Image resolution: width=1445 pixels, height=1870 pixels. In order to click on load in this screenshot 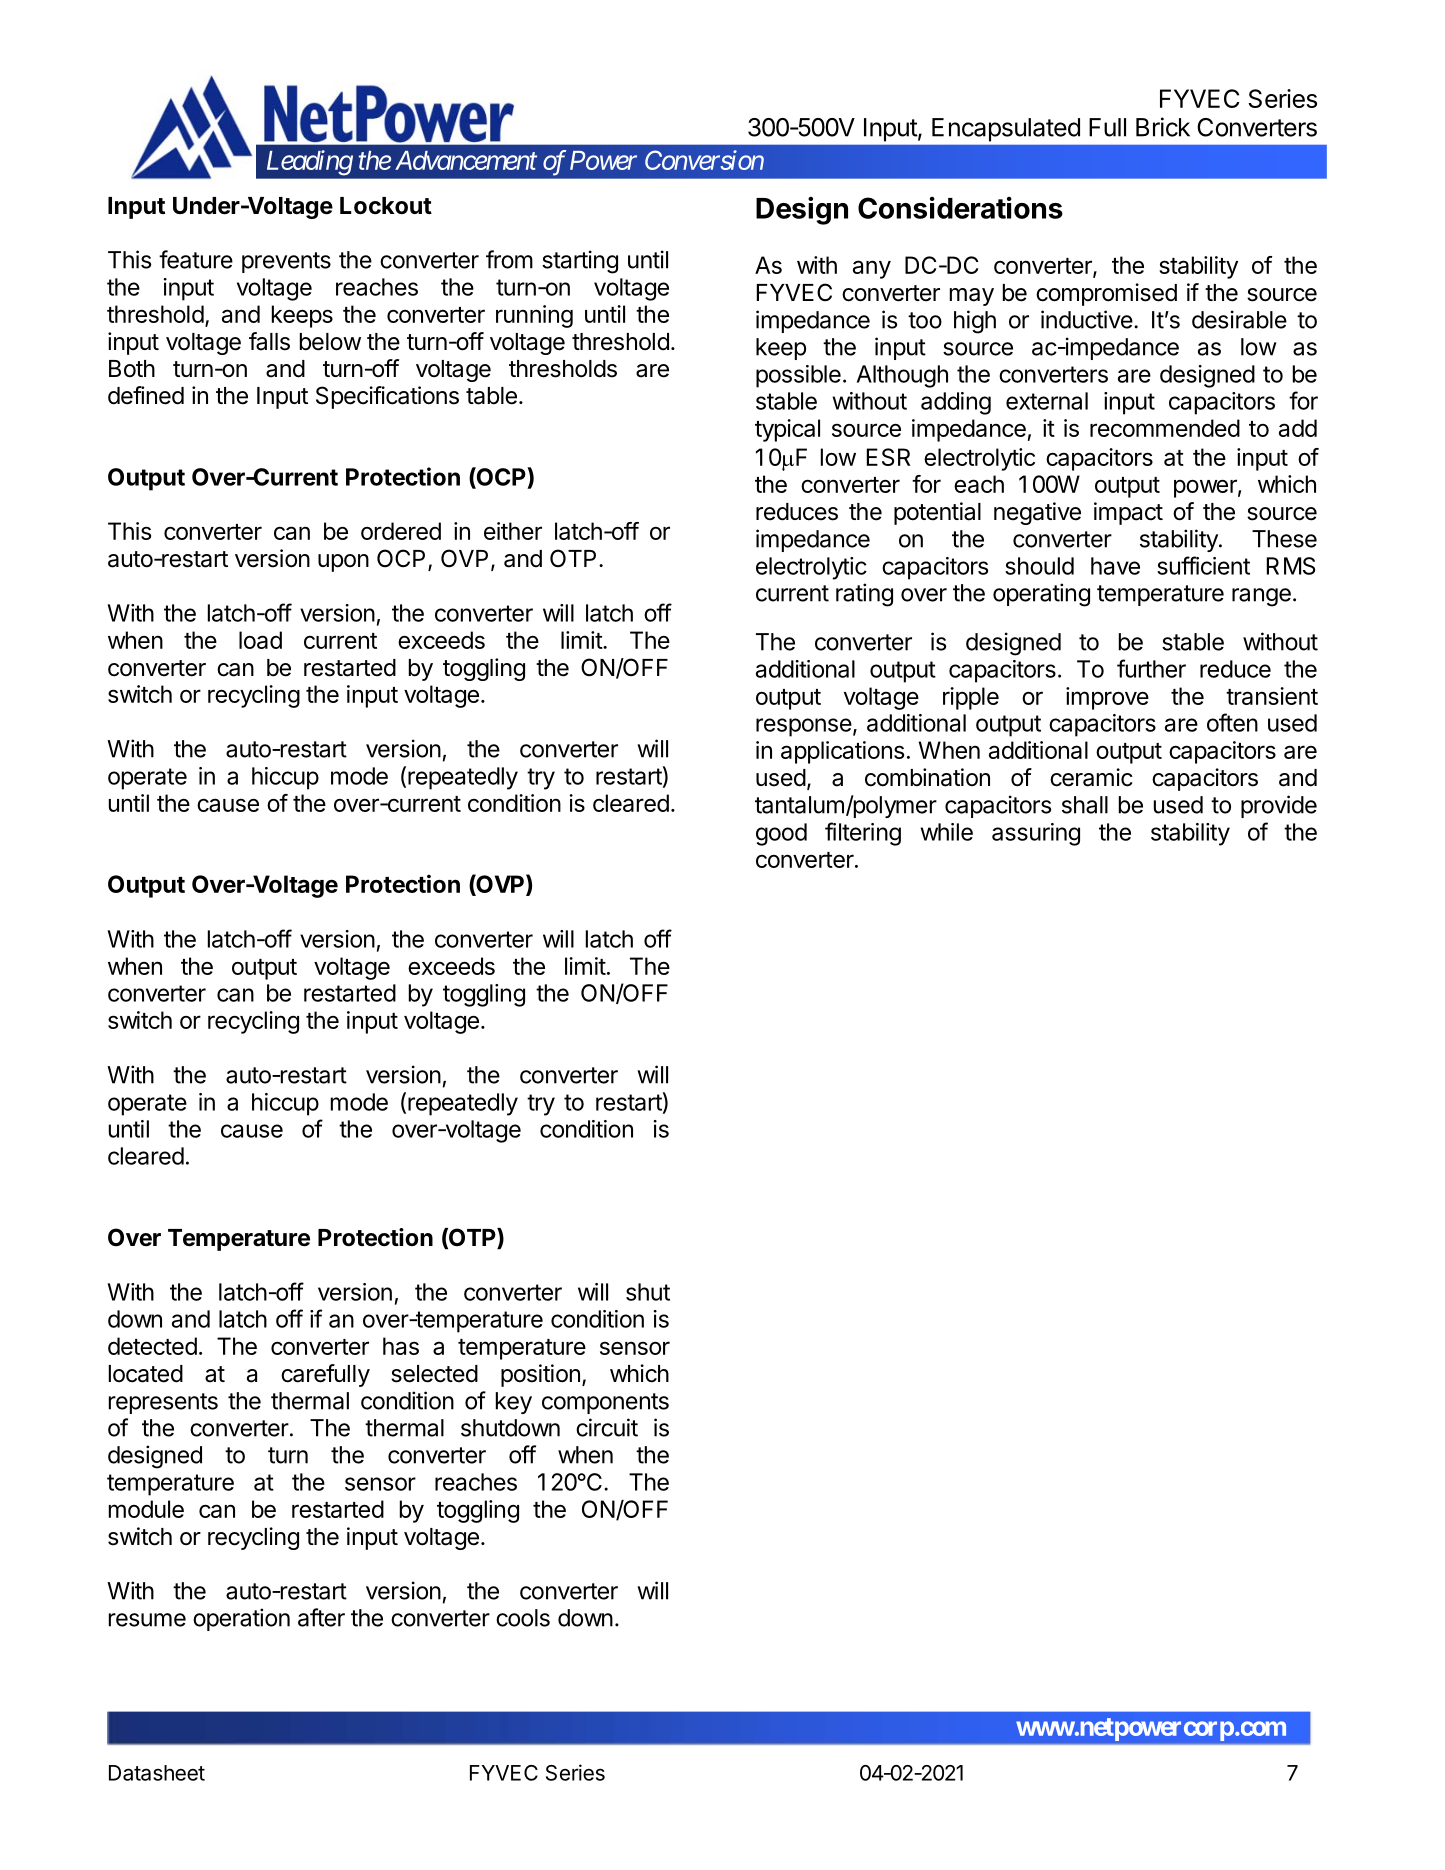, I will do `click(260, 640)`.
